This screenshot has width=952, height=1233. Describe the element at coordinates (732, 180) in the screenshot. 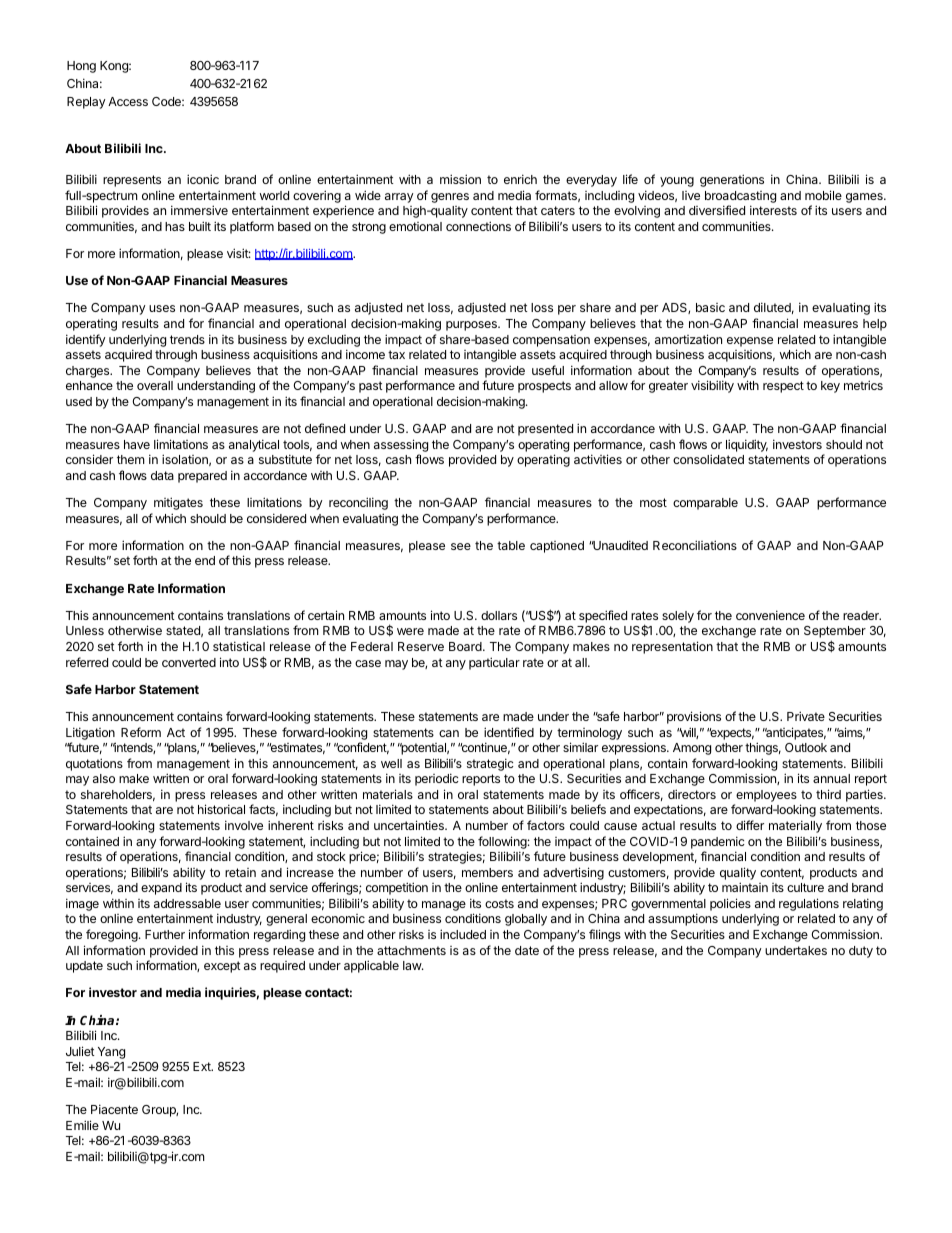

I see `generations` at that location.
